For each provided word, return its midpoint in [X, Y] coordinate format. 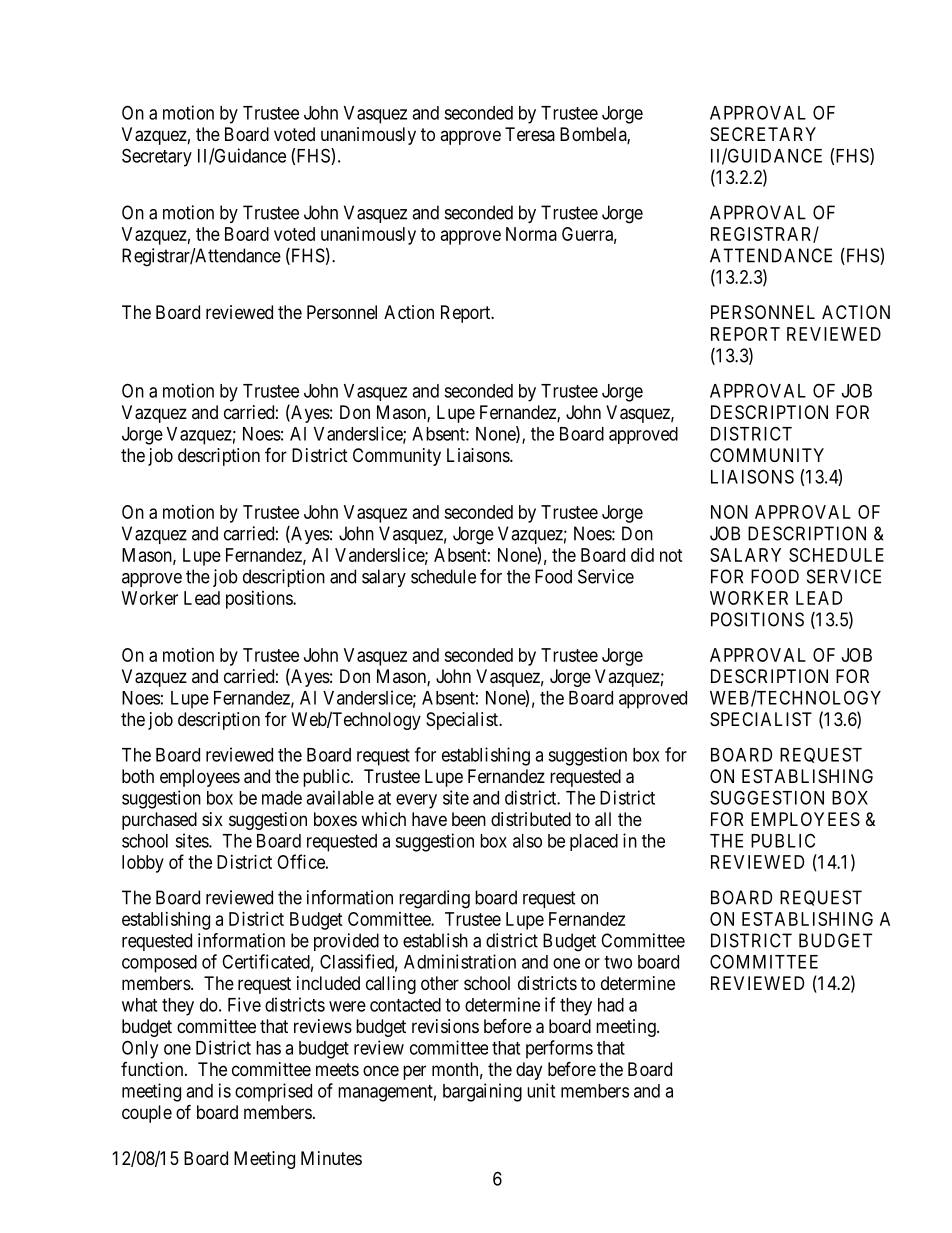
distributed [531, 819]
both [138, 776]
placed [594, 842]
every [416, 801]
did [642, 555]
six [212, 819]
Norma [531, 234]
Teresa [530, 134]
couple [147, 1114]
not [671, 555]
